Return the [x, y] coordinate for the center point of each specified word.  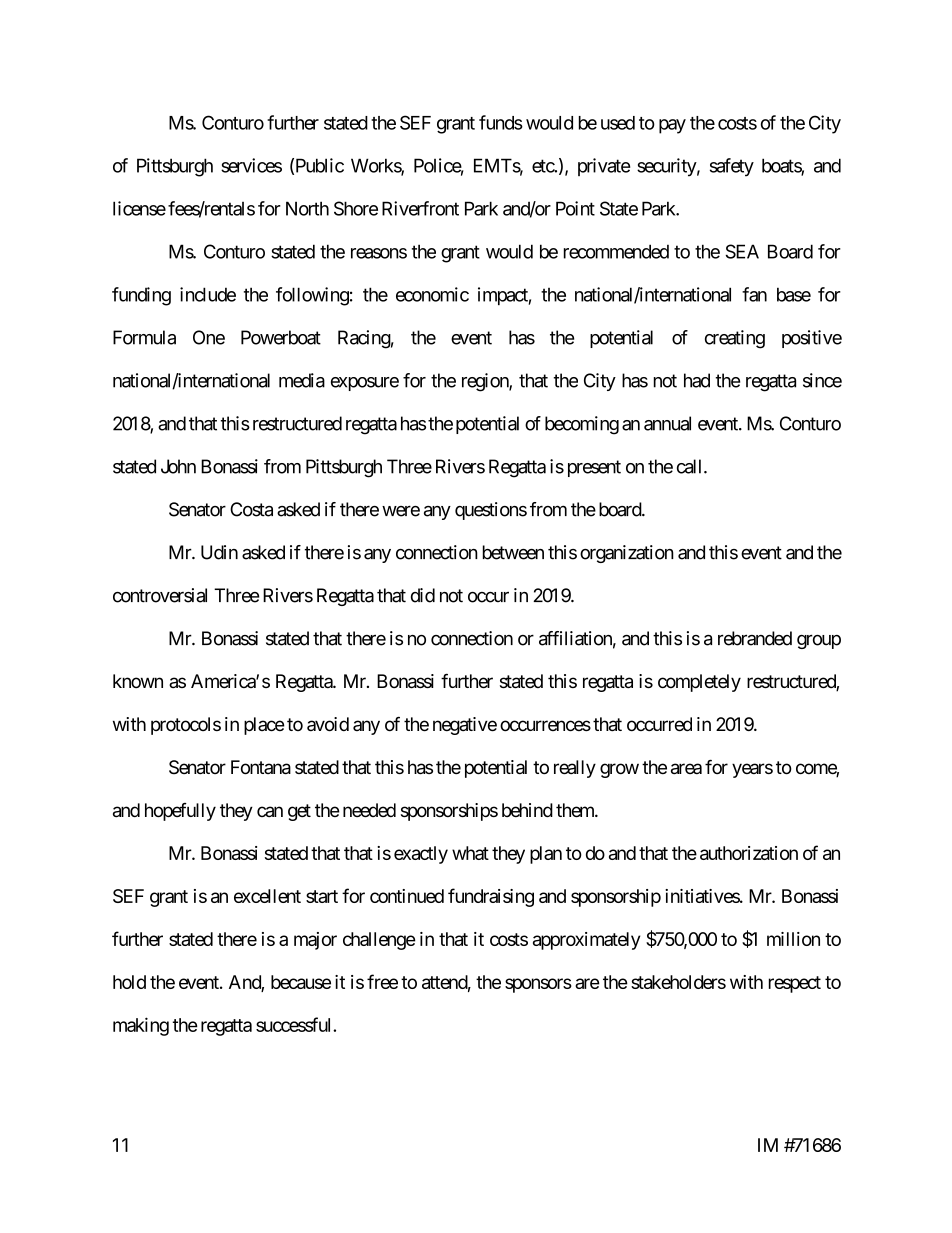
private [604, 167]
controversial [160, 595]
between [513, 552]
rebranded [755, 638]
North [307, 208]
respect [795, 984]
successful [295, 1024]
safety [732, 167]
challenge [379, 941]
